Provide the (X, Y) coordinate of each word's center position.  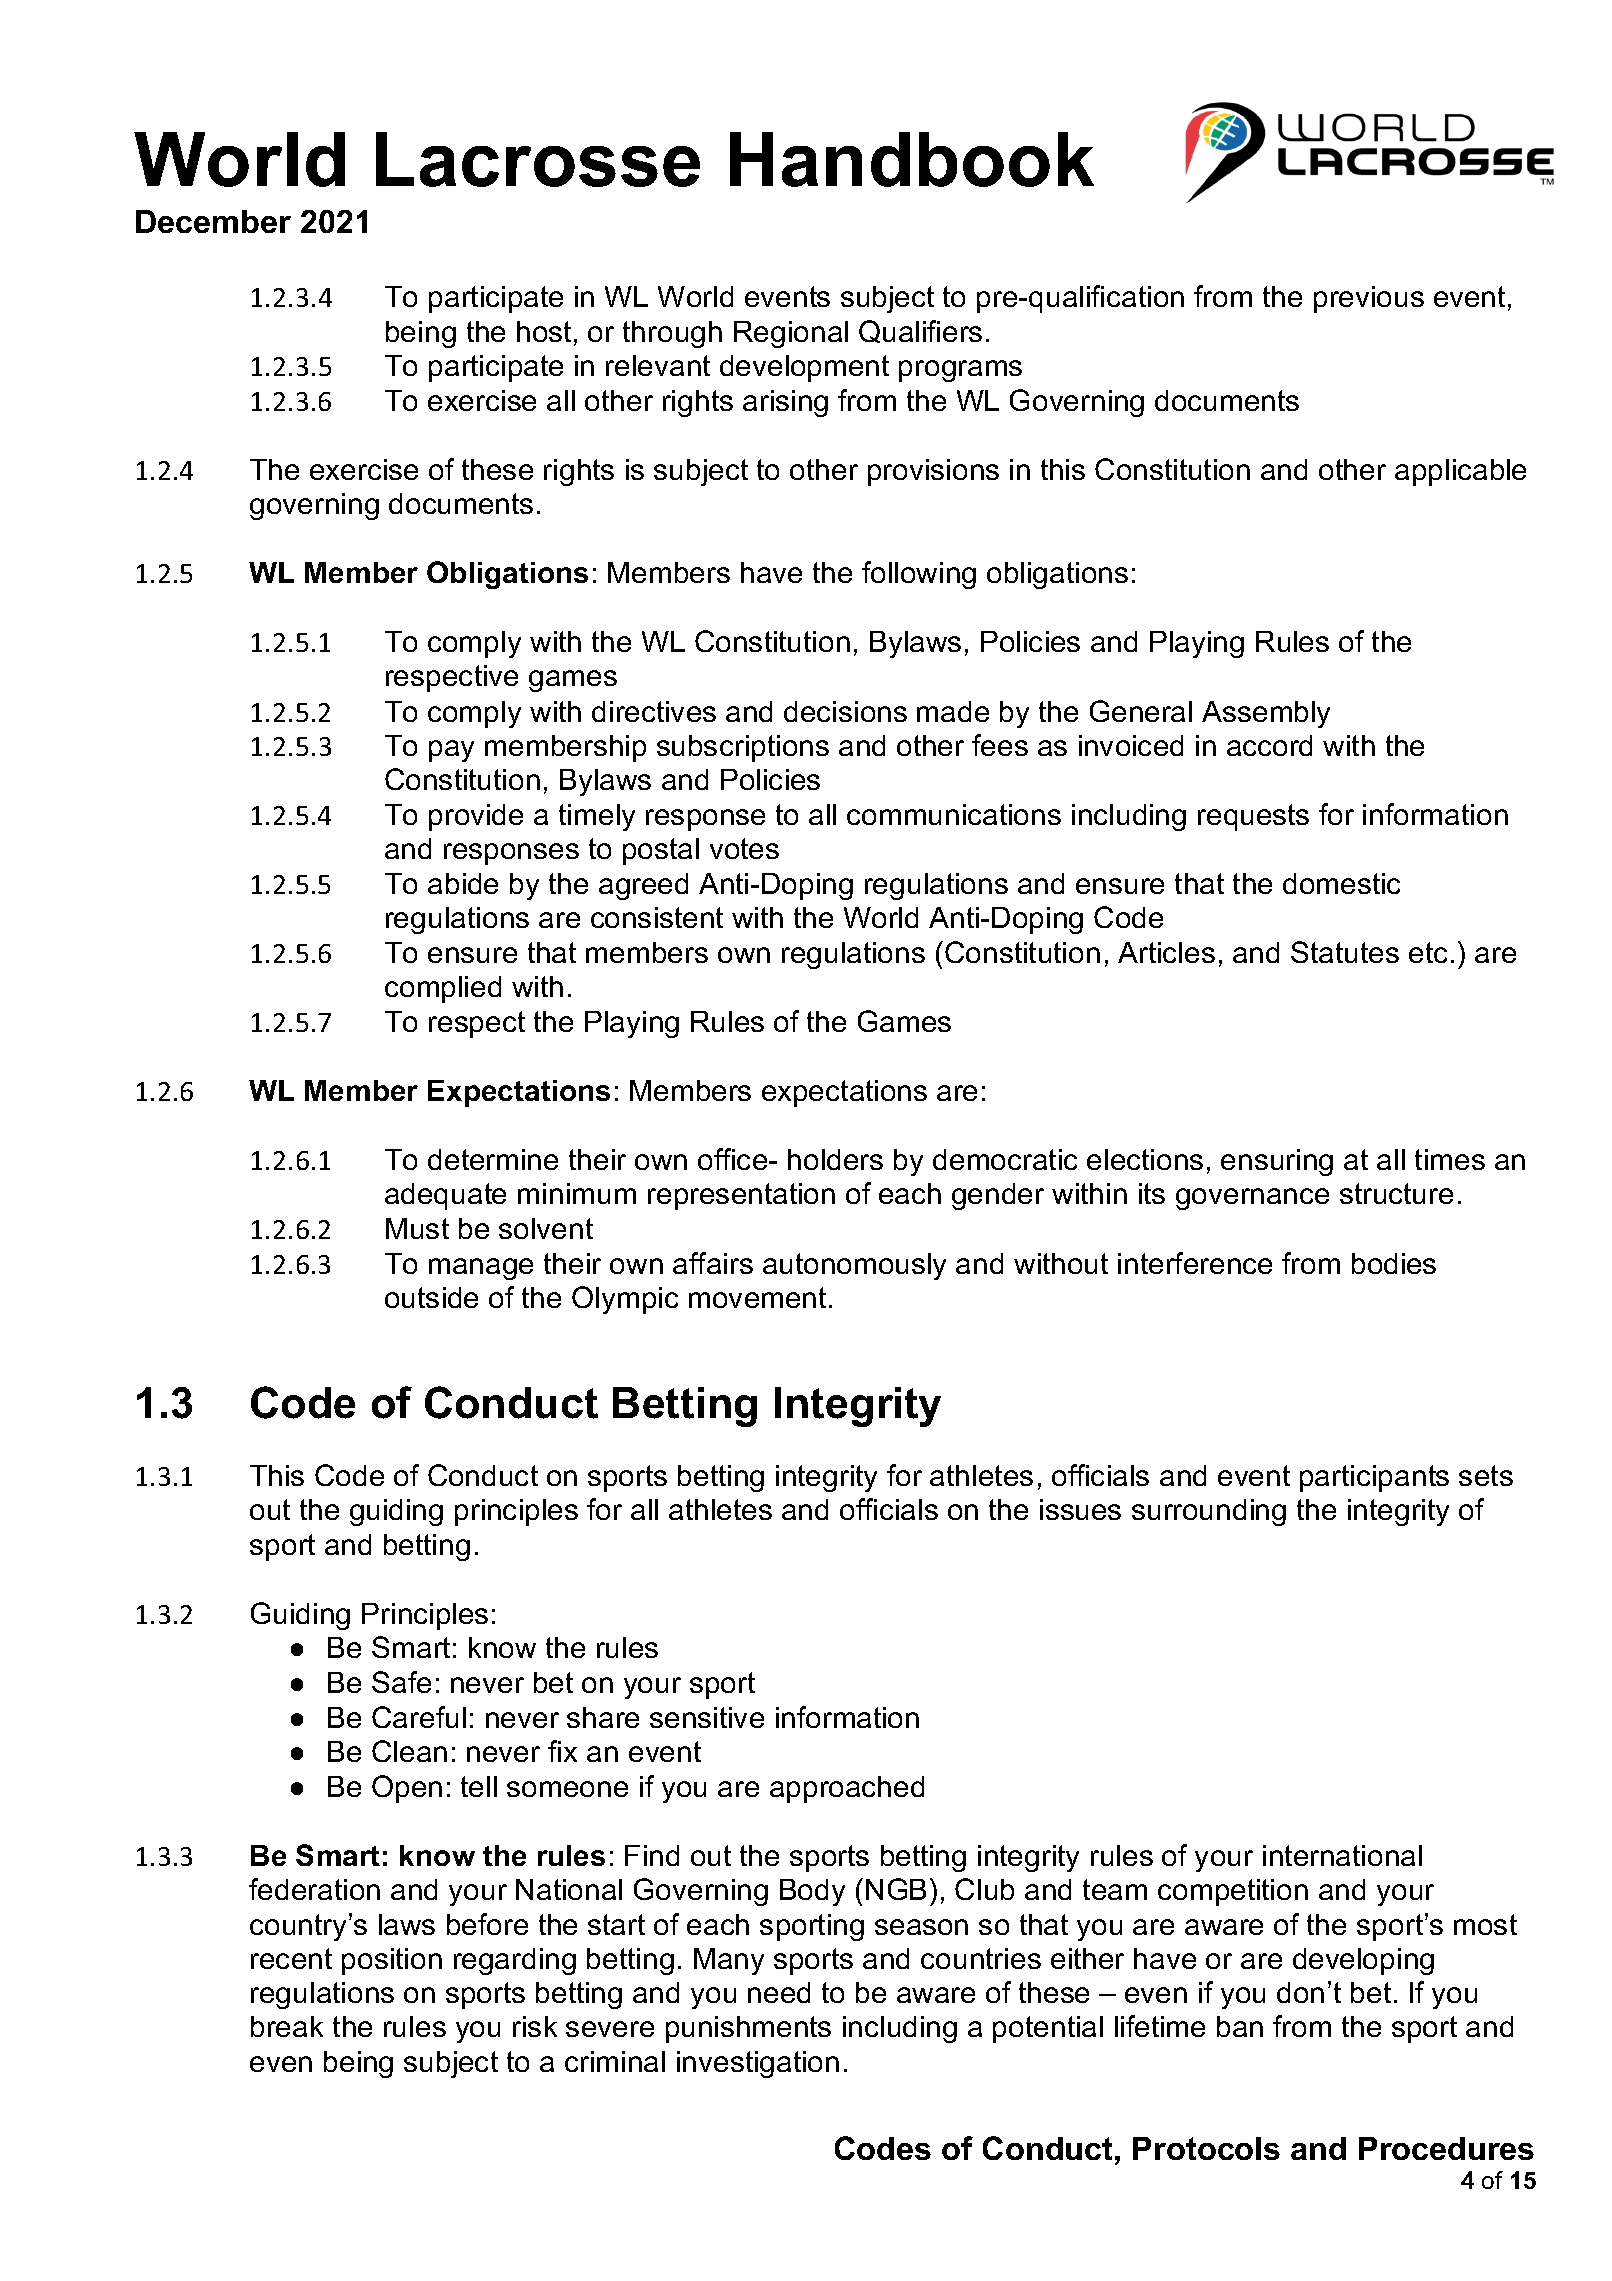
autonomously (854, 1266)
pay (451, 751)
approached (847, 1789)
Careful (419, 1717)
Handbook (912, 159)
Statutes (1345, 952)
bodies (1394, 1263)
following (919, 575)
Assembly (1266, 714)
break (287, 2026)
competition (1233, 1892)
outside (431, 1297)
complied (443, 989)
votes (744, 848)
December (213, 221)
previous (1369, 299)
